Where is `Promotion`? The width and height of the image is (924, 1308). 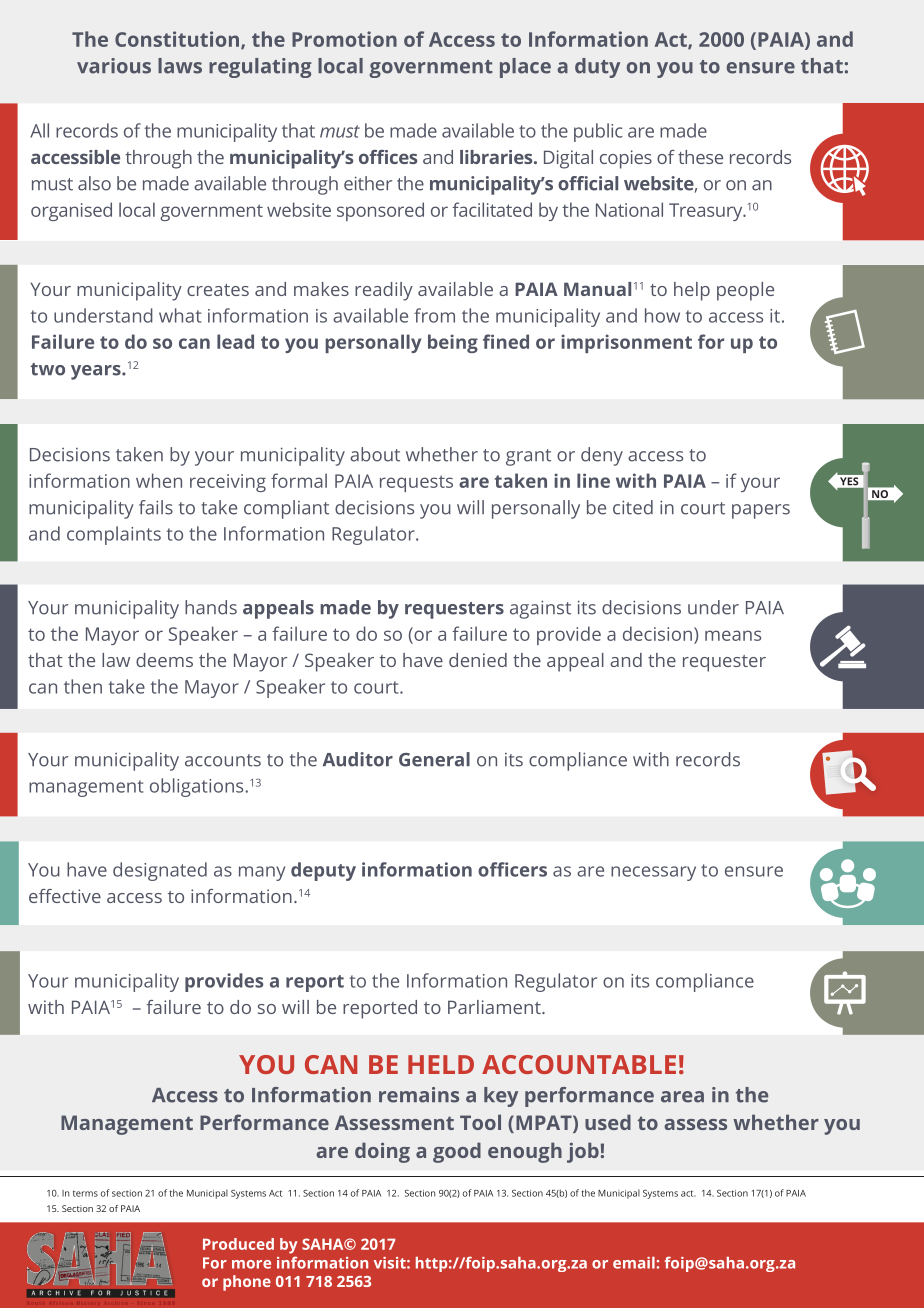 Promotion is located at coordinates (344, 39).
